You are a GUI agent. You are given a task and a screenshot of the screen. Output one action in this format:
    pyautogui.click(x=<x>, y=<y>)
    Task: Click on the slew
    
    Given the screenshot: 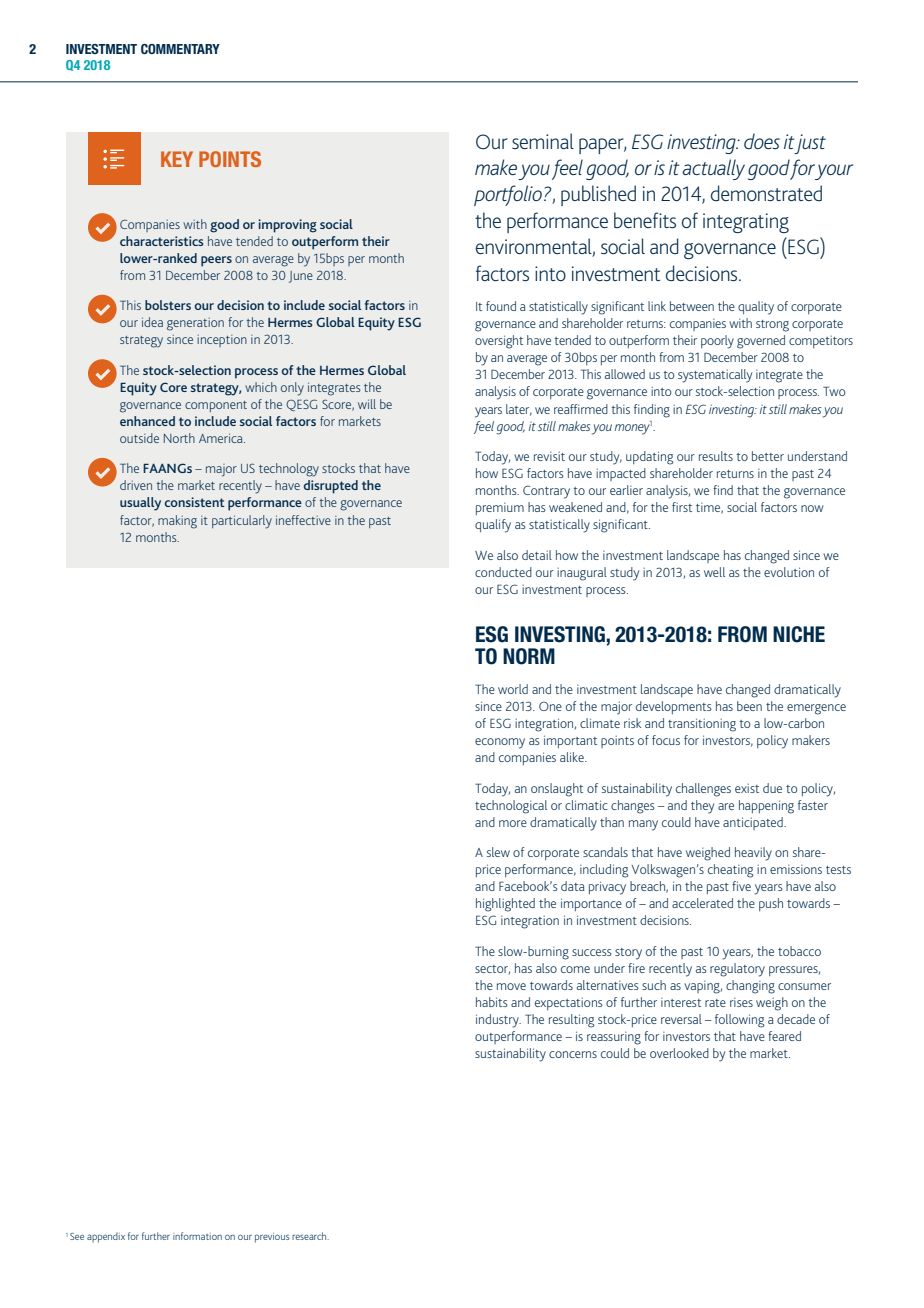 What is the action you would take?
    pyautogui.click(x=498, y=852)
